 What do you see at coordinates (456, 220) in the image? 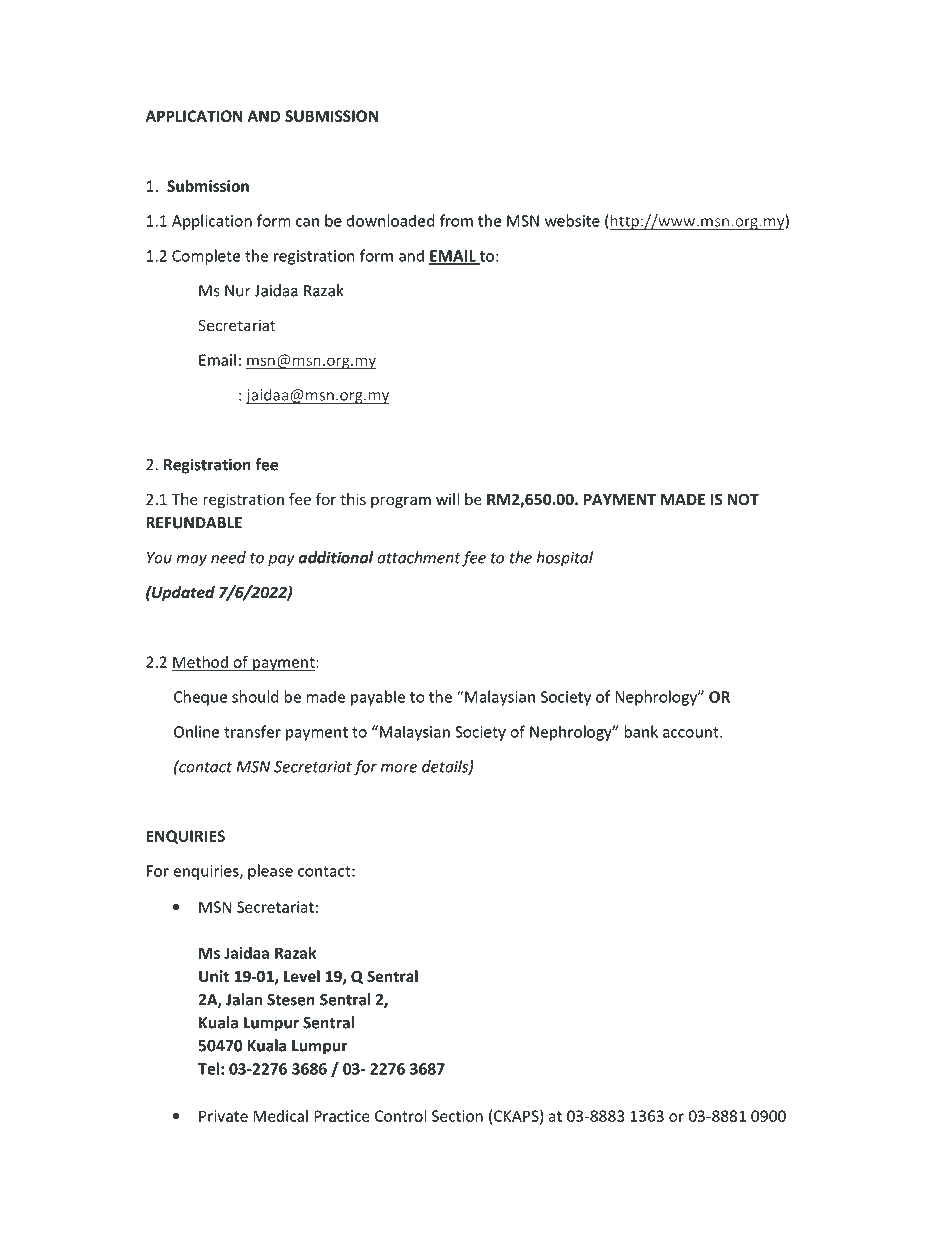
I see `from` at bounding box center [456, 220].
